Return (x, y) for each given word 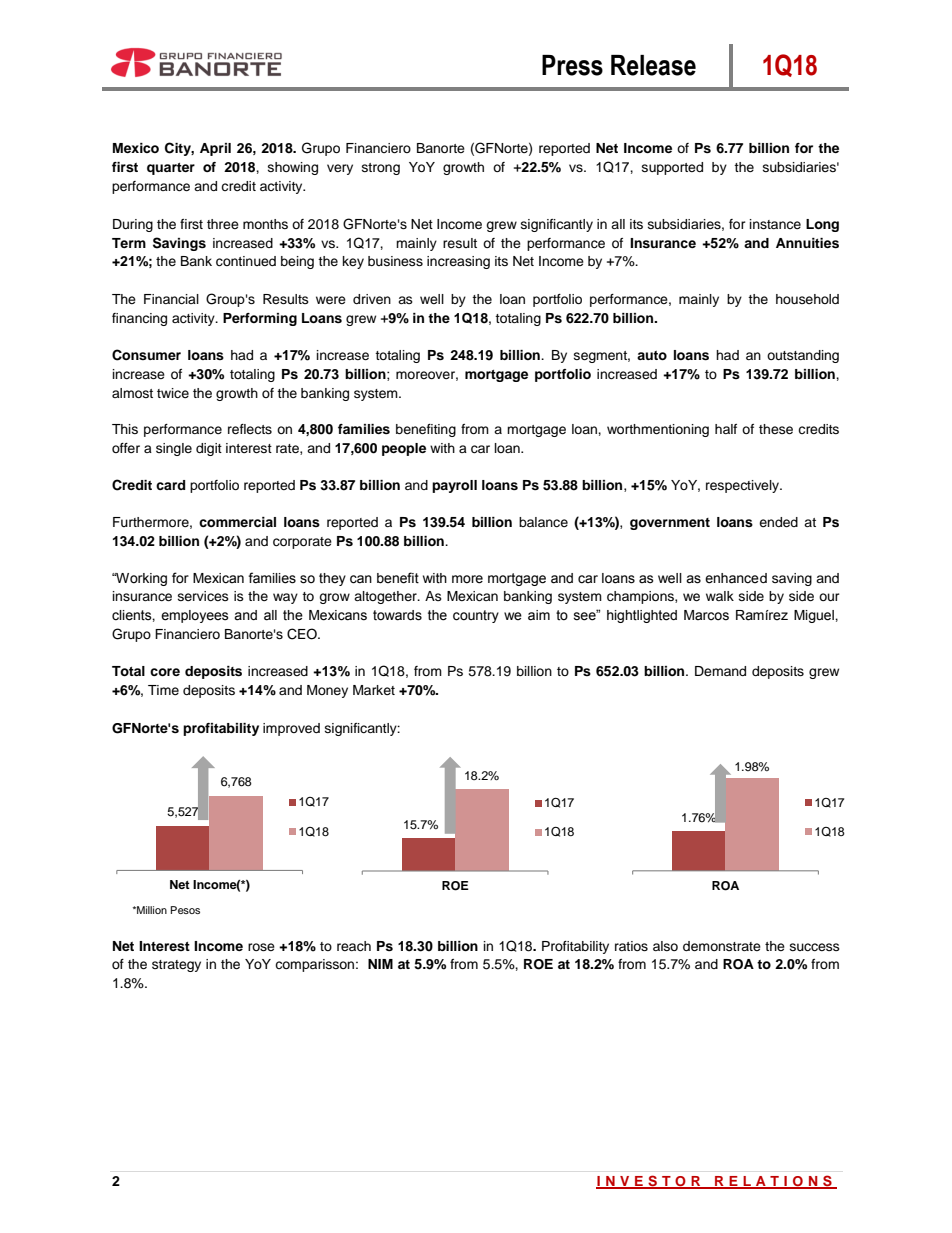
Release (653, 65)
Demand (720, 671)
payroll (454, 486)
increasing (458, 262)
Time (163, 690)
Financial (171, 299)
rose (261, 947)
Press (572, 65)
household (807, 299)
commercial (237, 522)
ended (778, 522)
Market (374, 690)
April (215, 149)
